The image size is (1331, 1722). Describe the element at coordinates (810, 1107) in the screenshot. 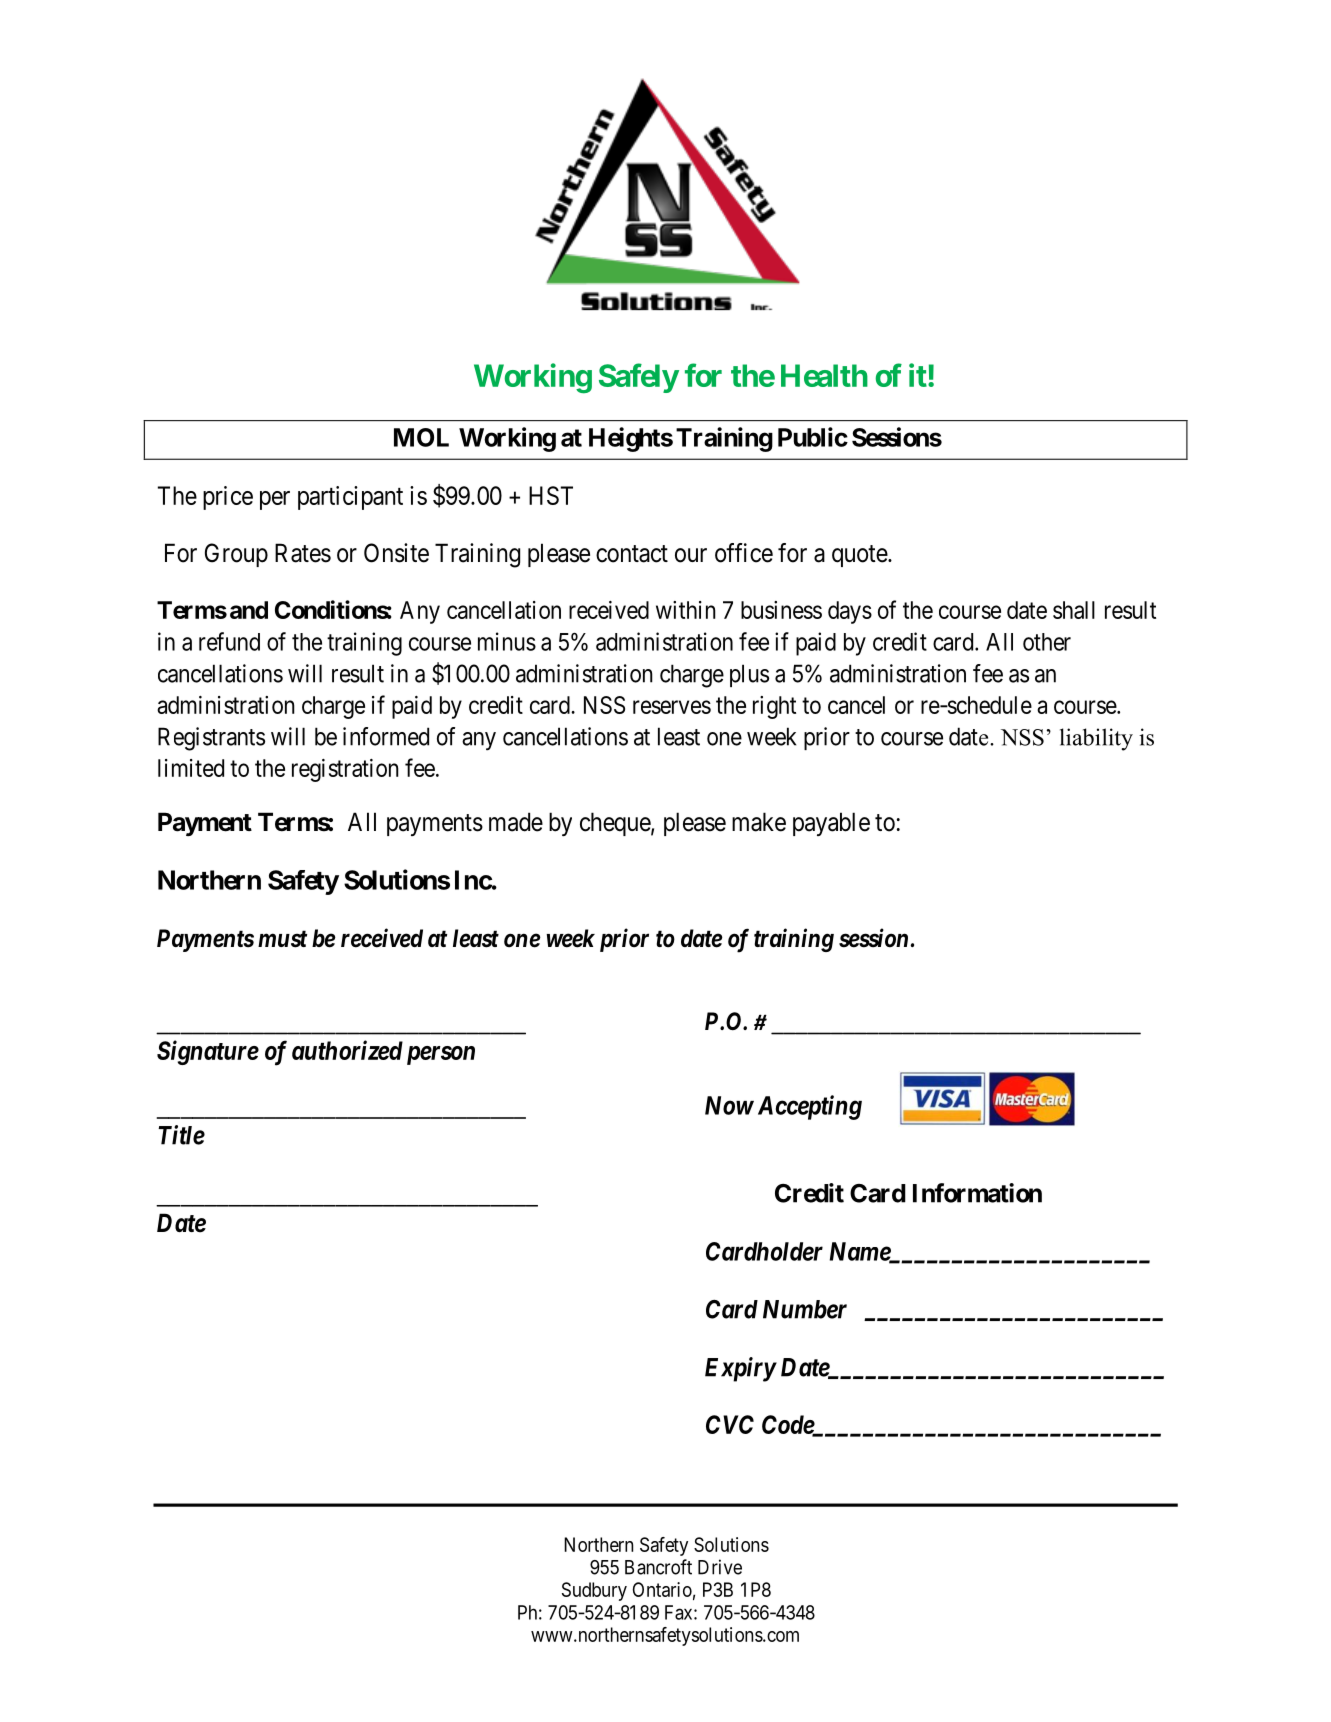

I see `Accepting` at that location.
